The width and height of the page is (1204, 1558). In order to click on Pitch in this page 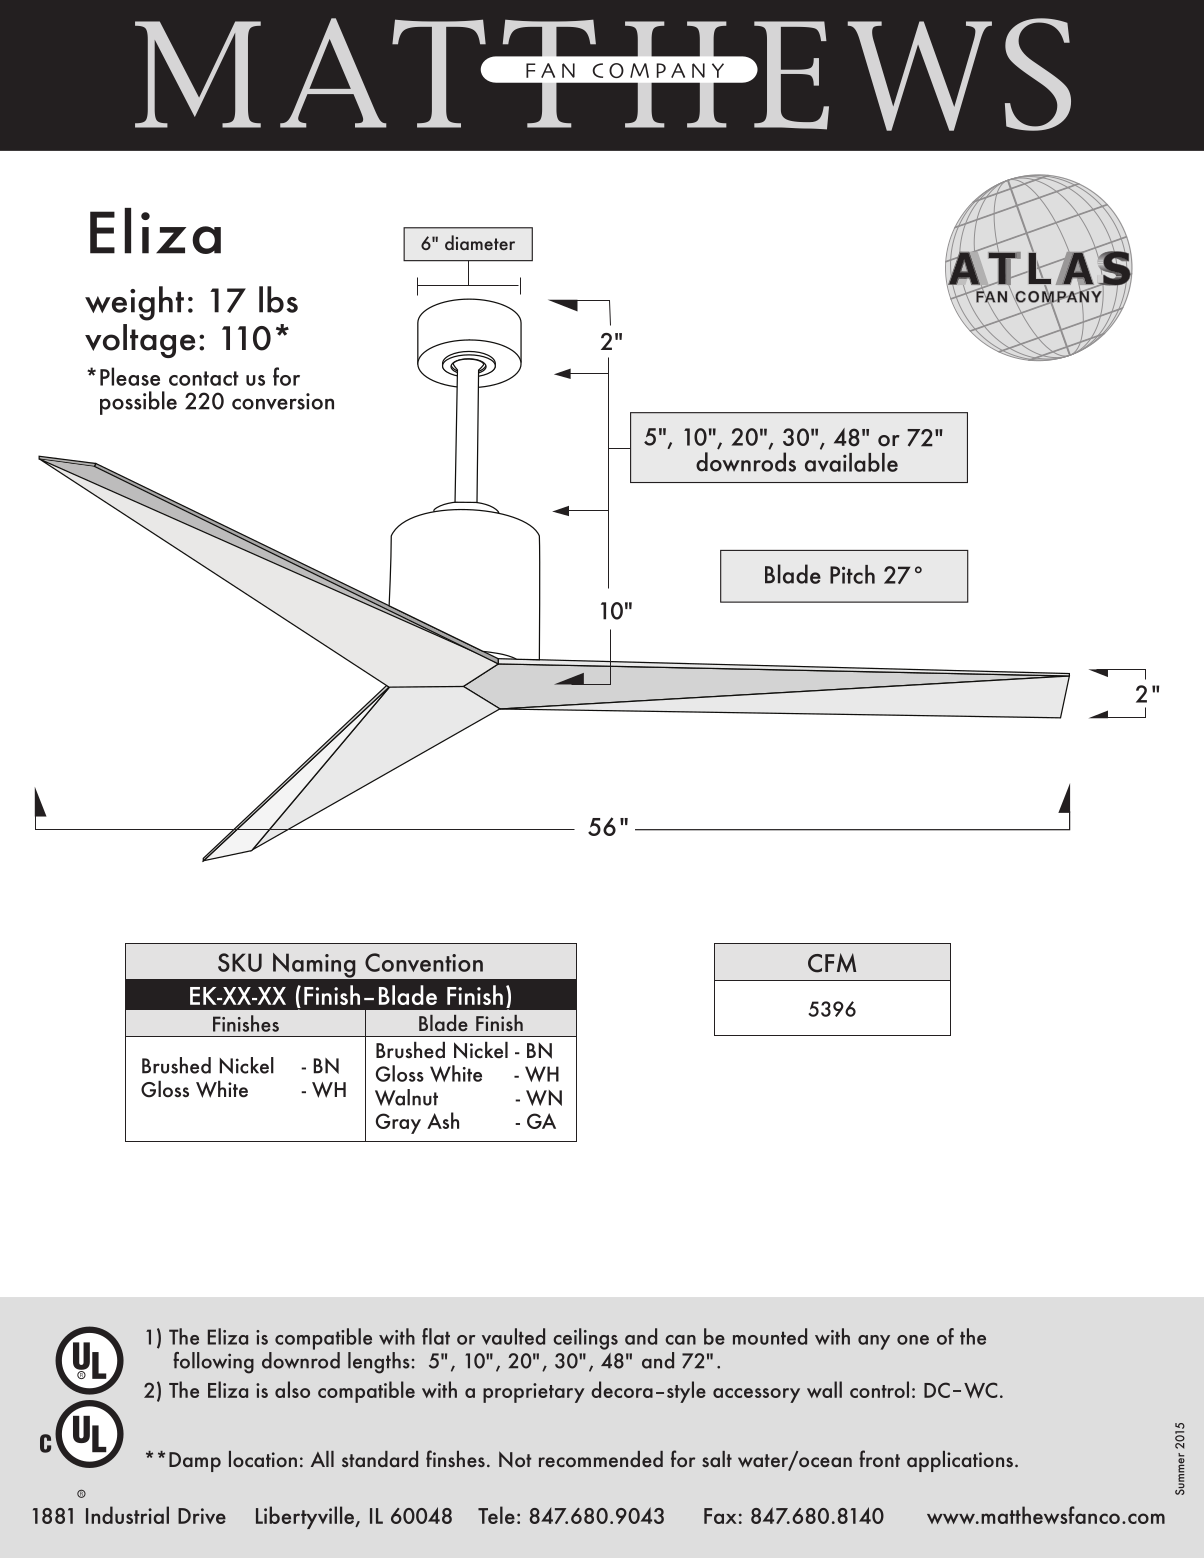, I will do `click(852, 574)`.
